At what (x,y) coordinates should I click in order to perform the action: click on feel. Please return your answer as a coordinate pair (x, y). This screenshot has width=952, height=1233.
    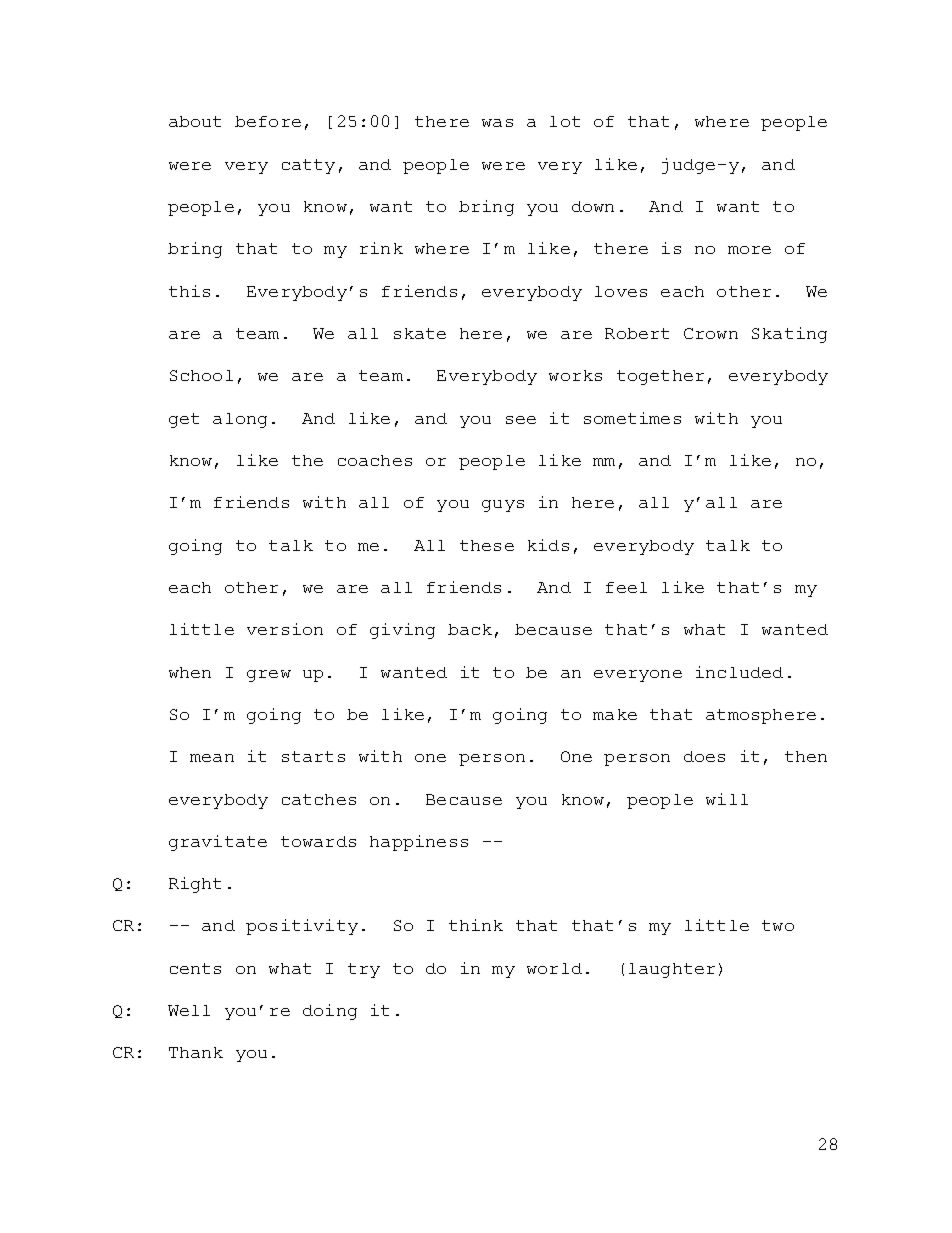
    Looking at the image, I should click on (626, 587).
